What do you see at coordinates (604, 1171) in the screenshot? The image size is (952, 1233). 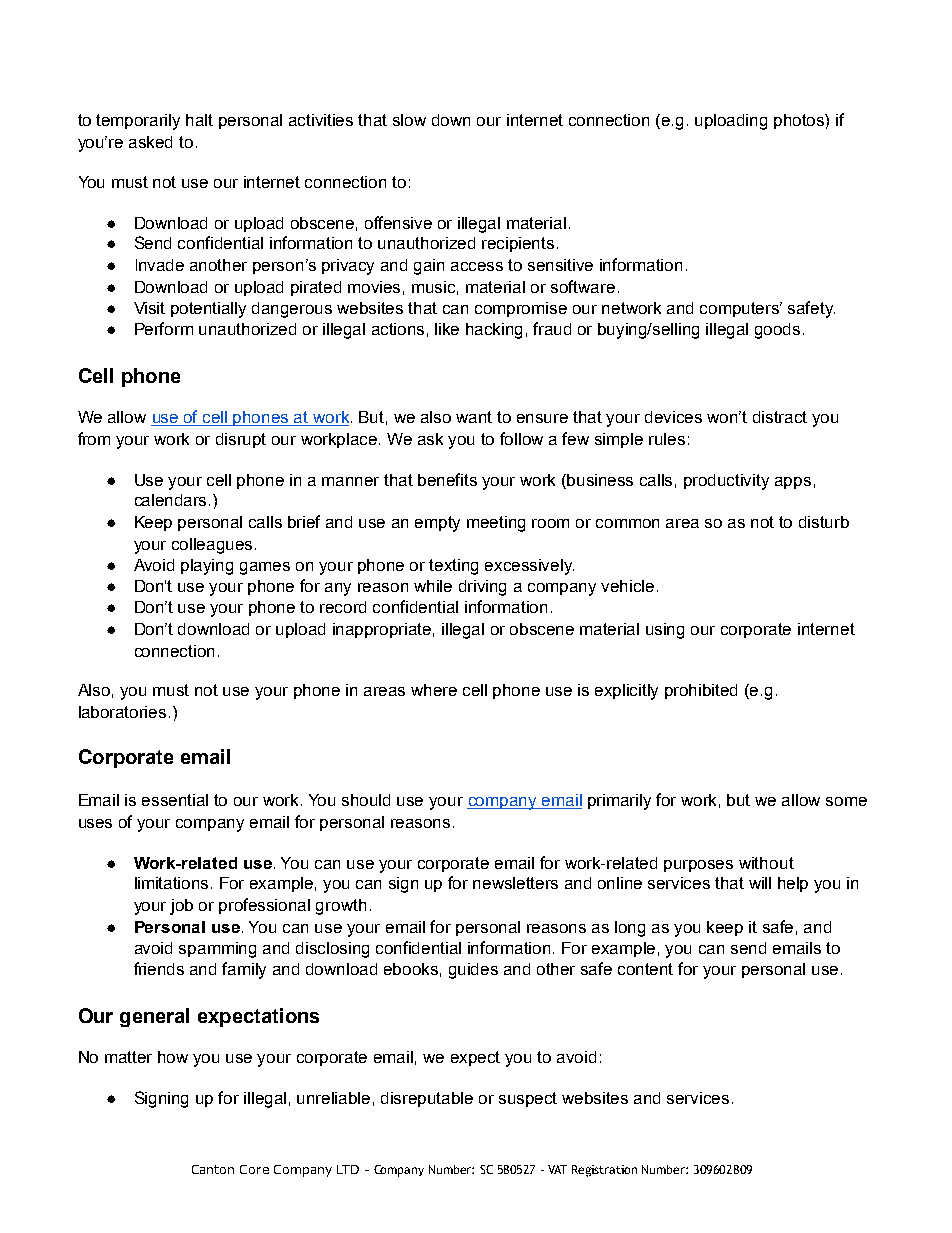 I see `Registration` at bounding box center [604, 1171].
